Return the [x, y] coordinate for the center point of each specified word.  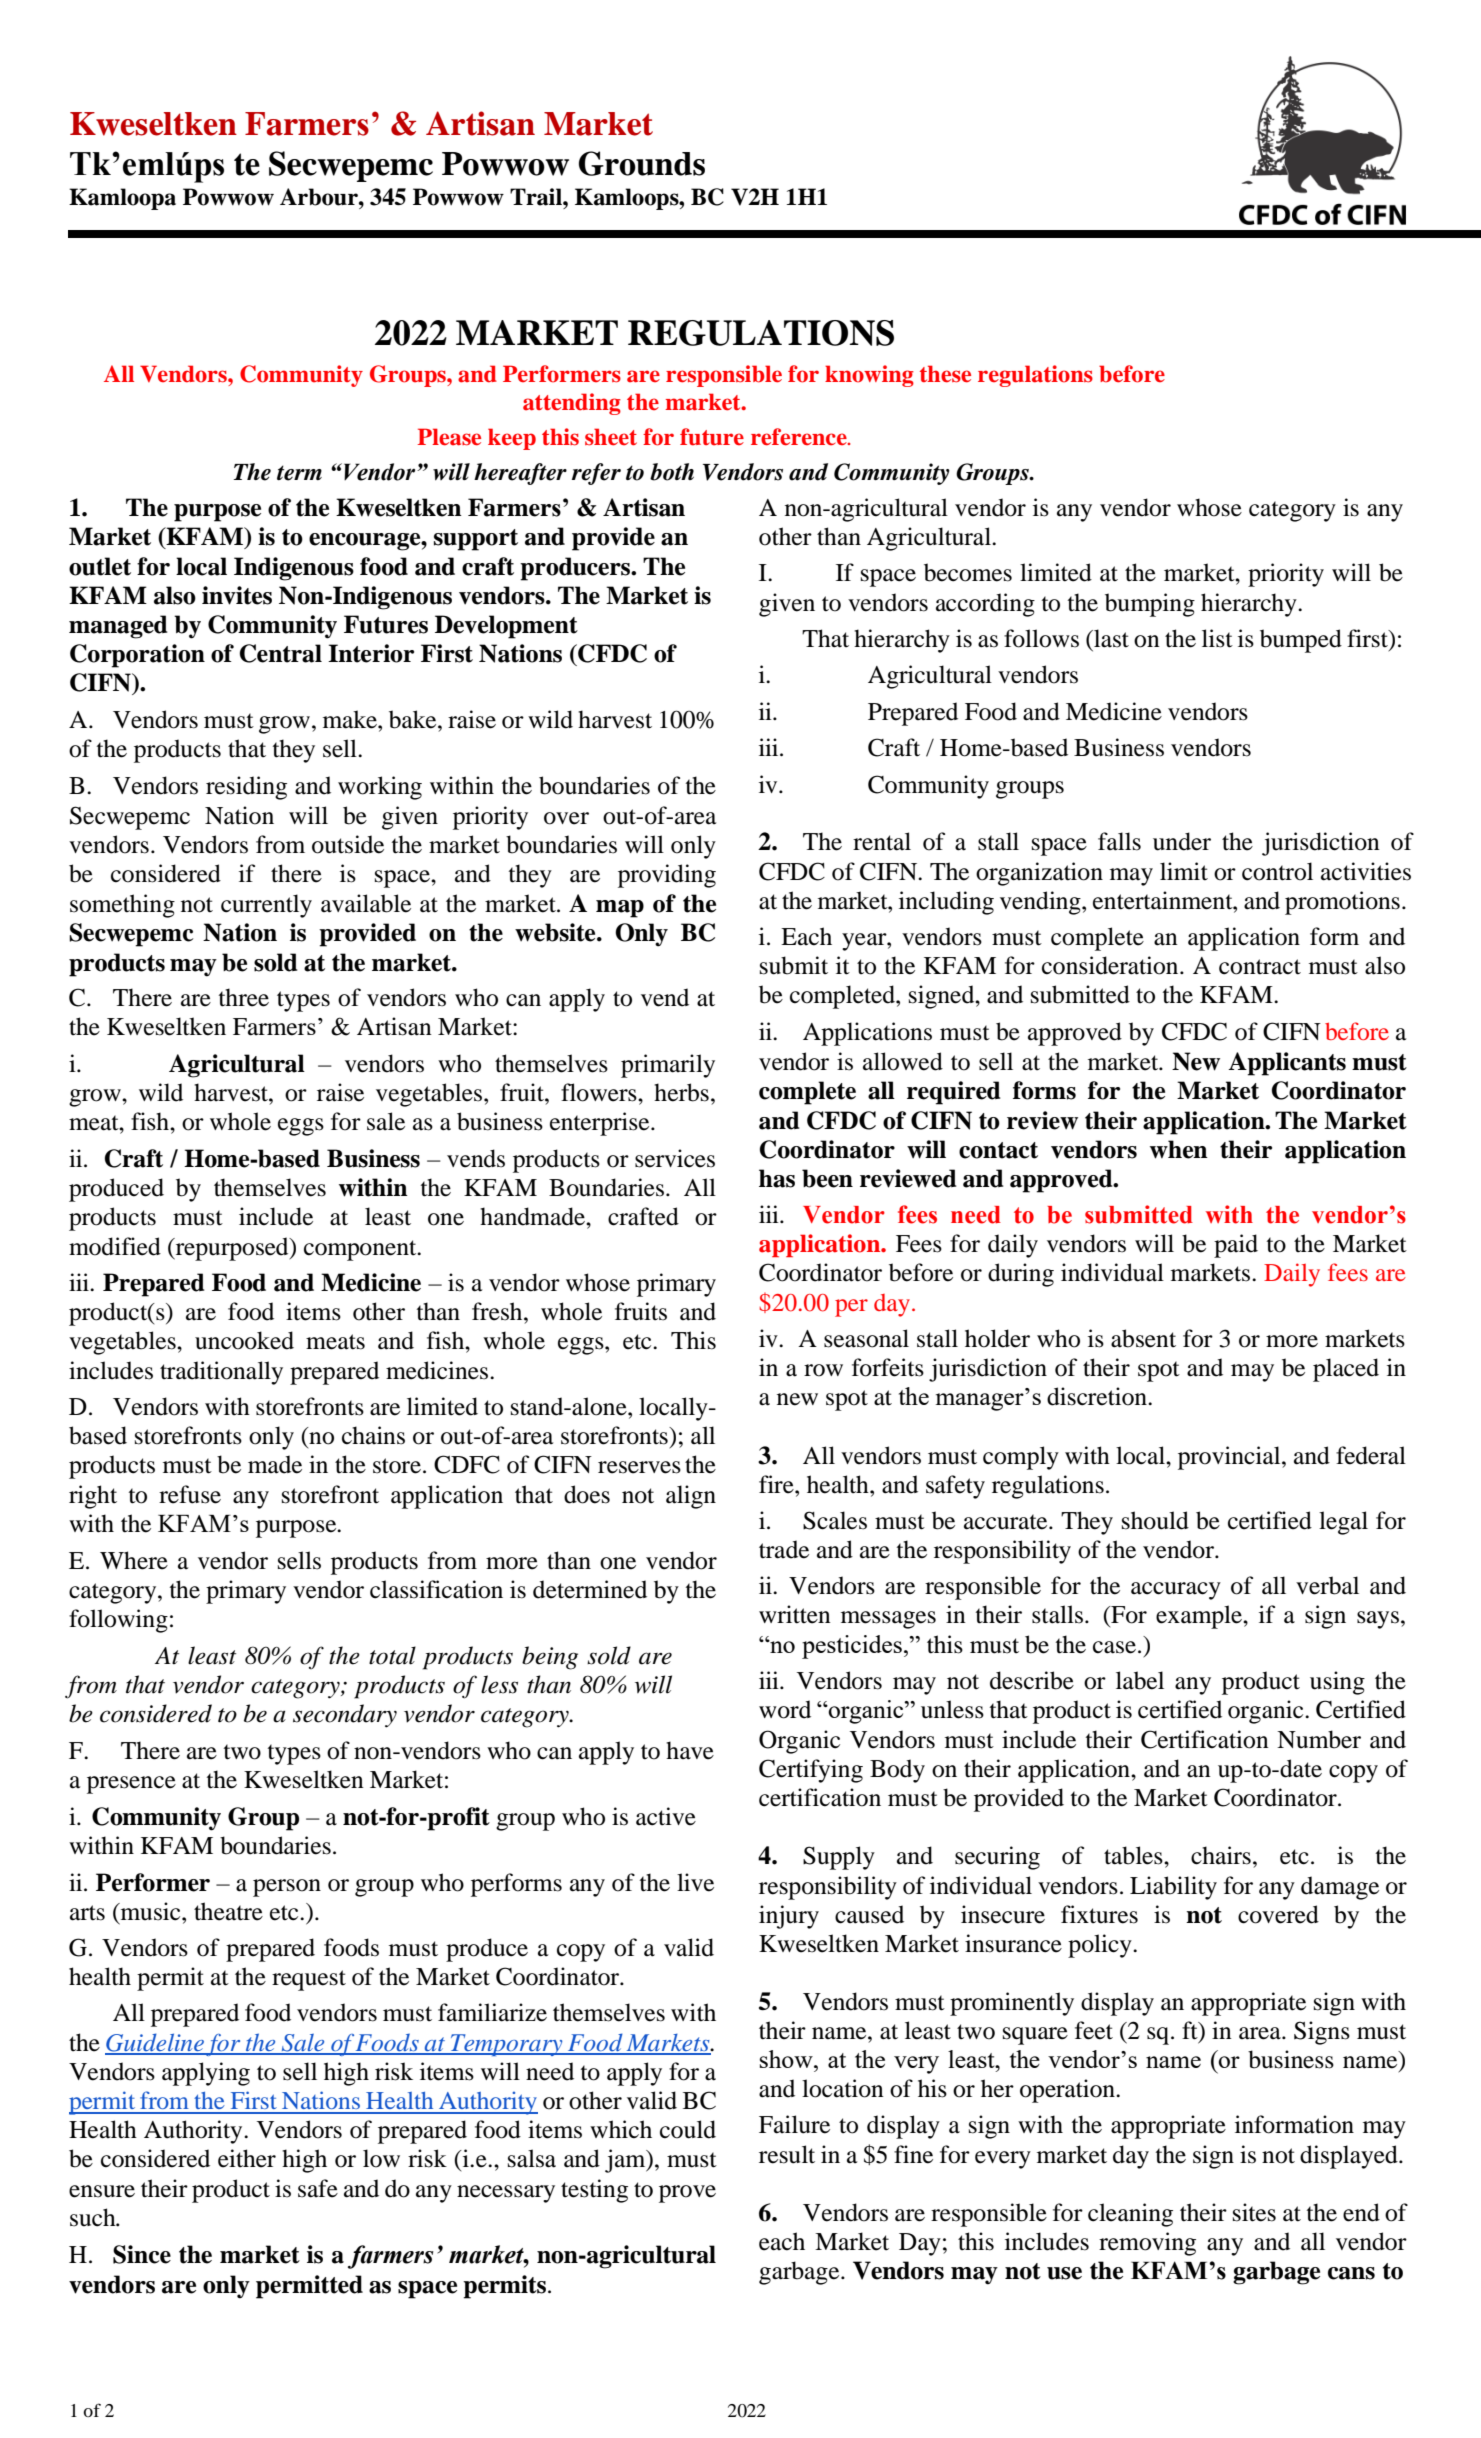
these [945, 374]
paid [1236, 1246]
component [361, 1250]
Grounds [642, 163]
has [777, 1178]
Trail [537, 197]
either [247, 2158]
